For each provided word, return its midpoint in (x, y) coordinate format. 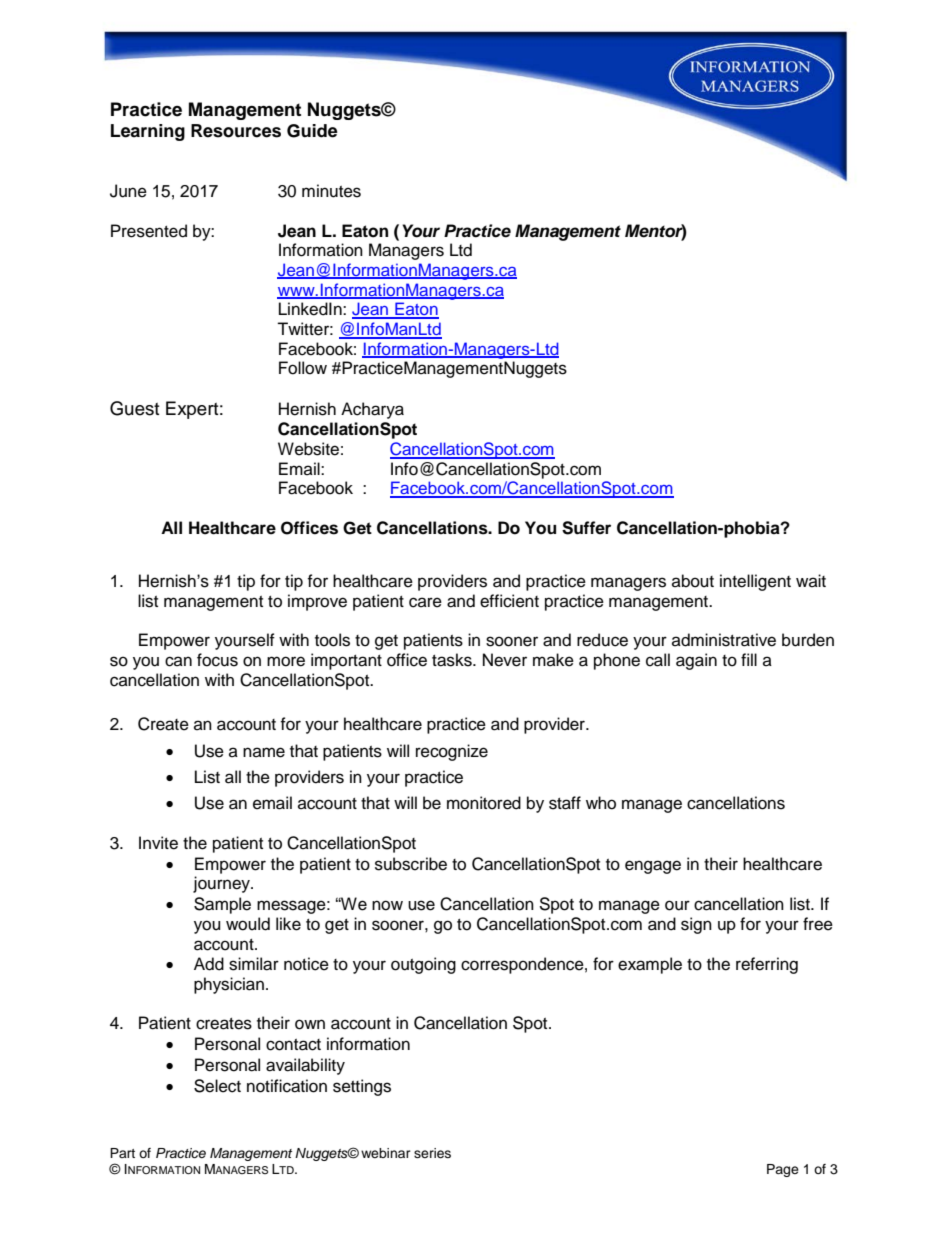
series (432, 1153)
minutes (331, 191)
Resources (236, 131)
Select (217, 1086)
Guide (312, 131)
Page (783, 1170)
